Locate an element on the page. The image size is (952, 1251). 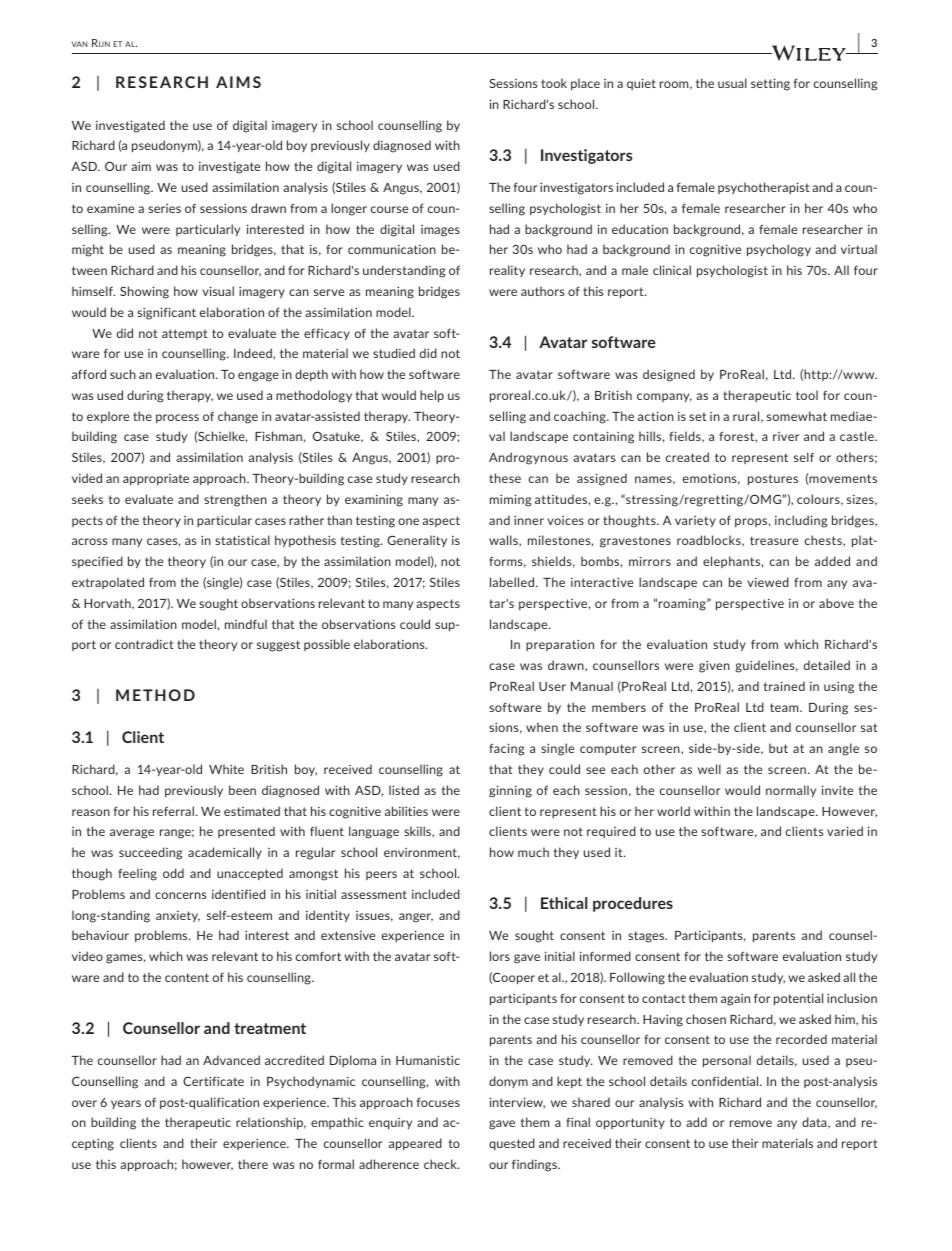
took is located at coordinates (554, 83).
